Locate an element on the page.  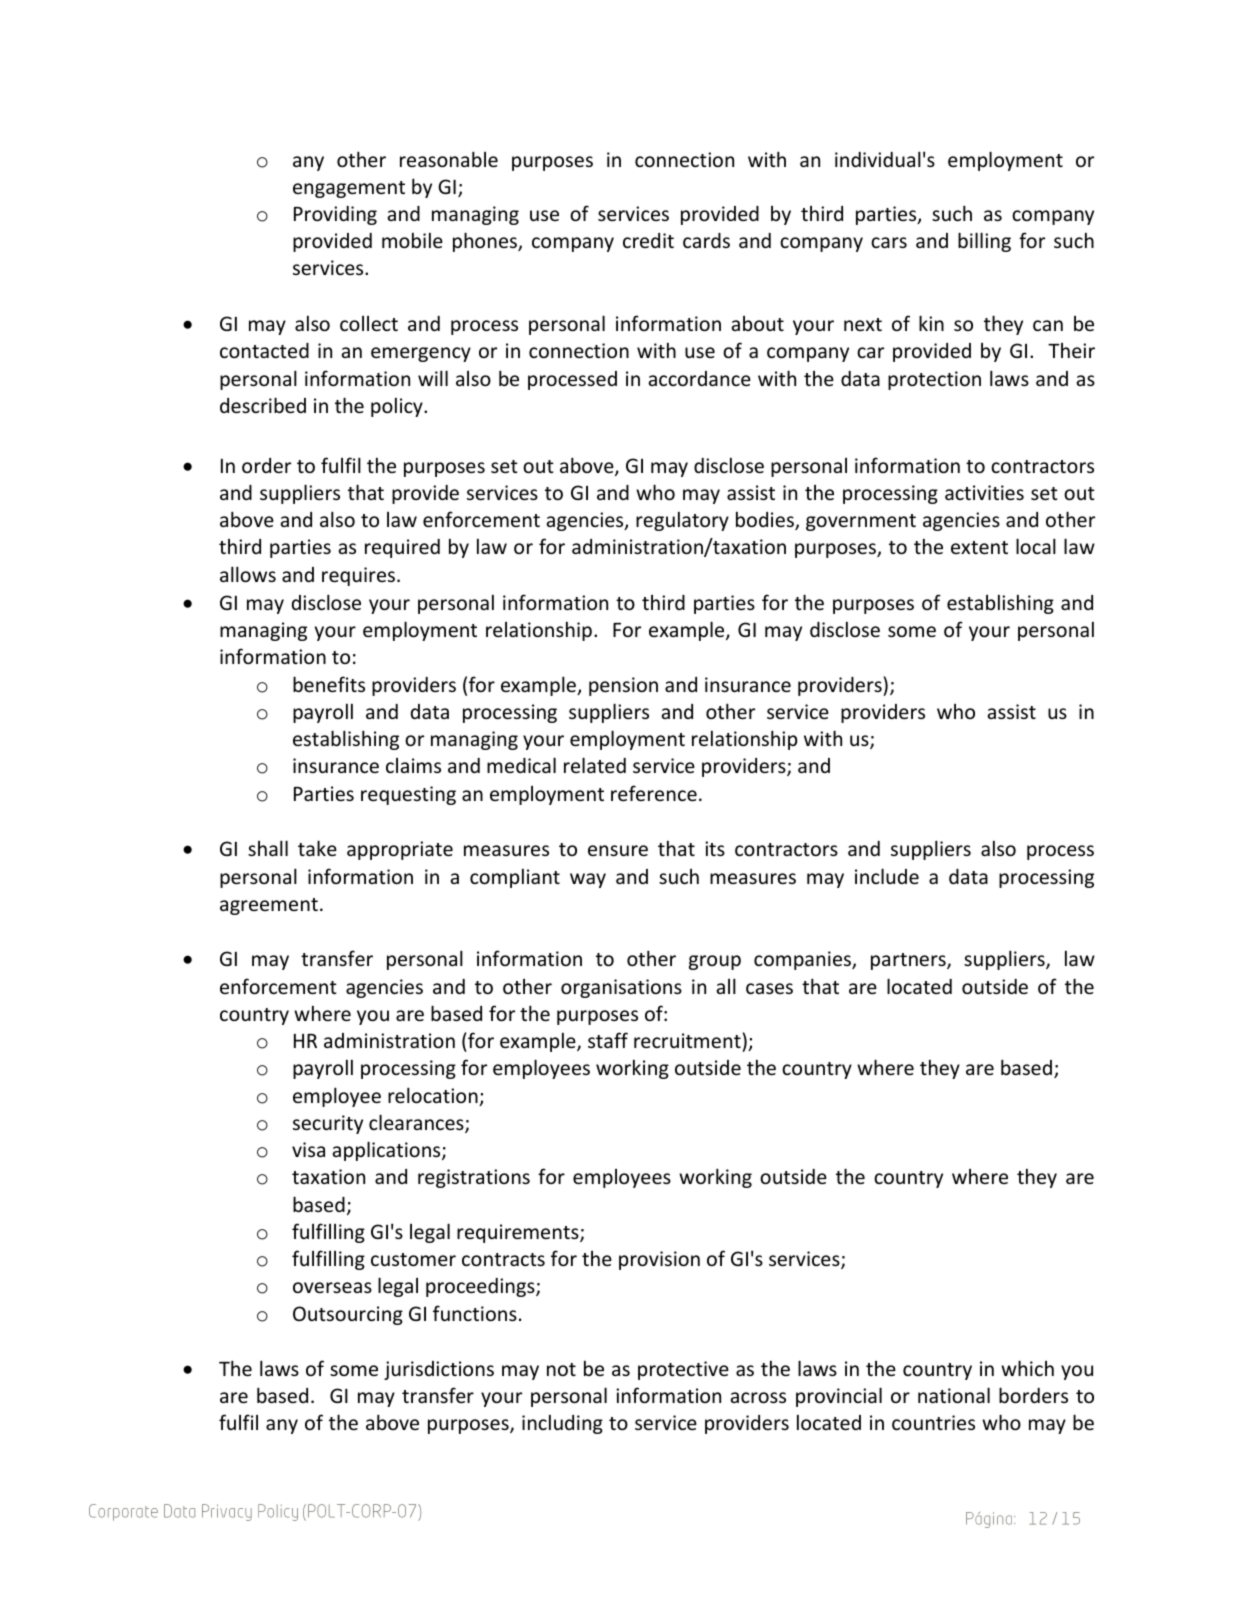
agreement is located at coordinates (269, 906).
